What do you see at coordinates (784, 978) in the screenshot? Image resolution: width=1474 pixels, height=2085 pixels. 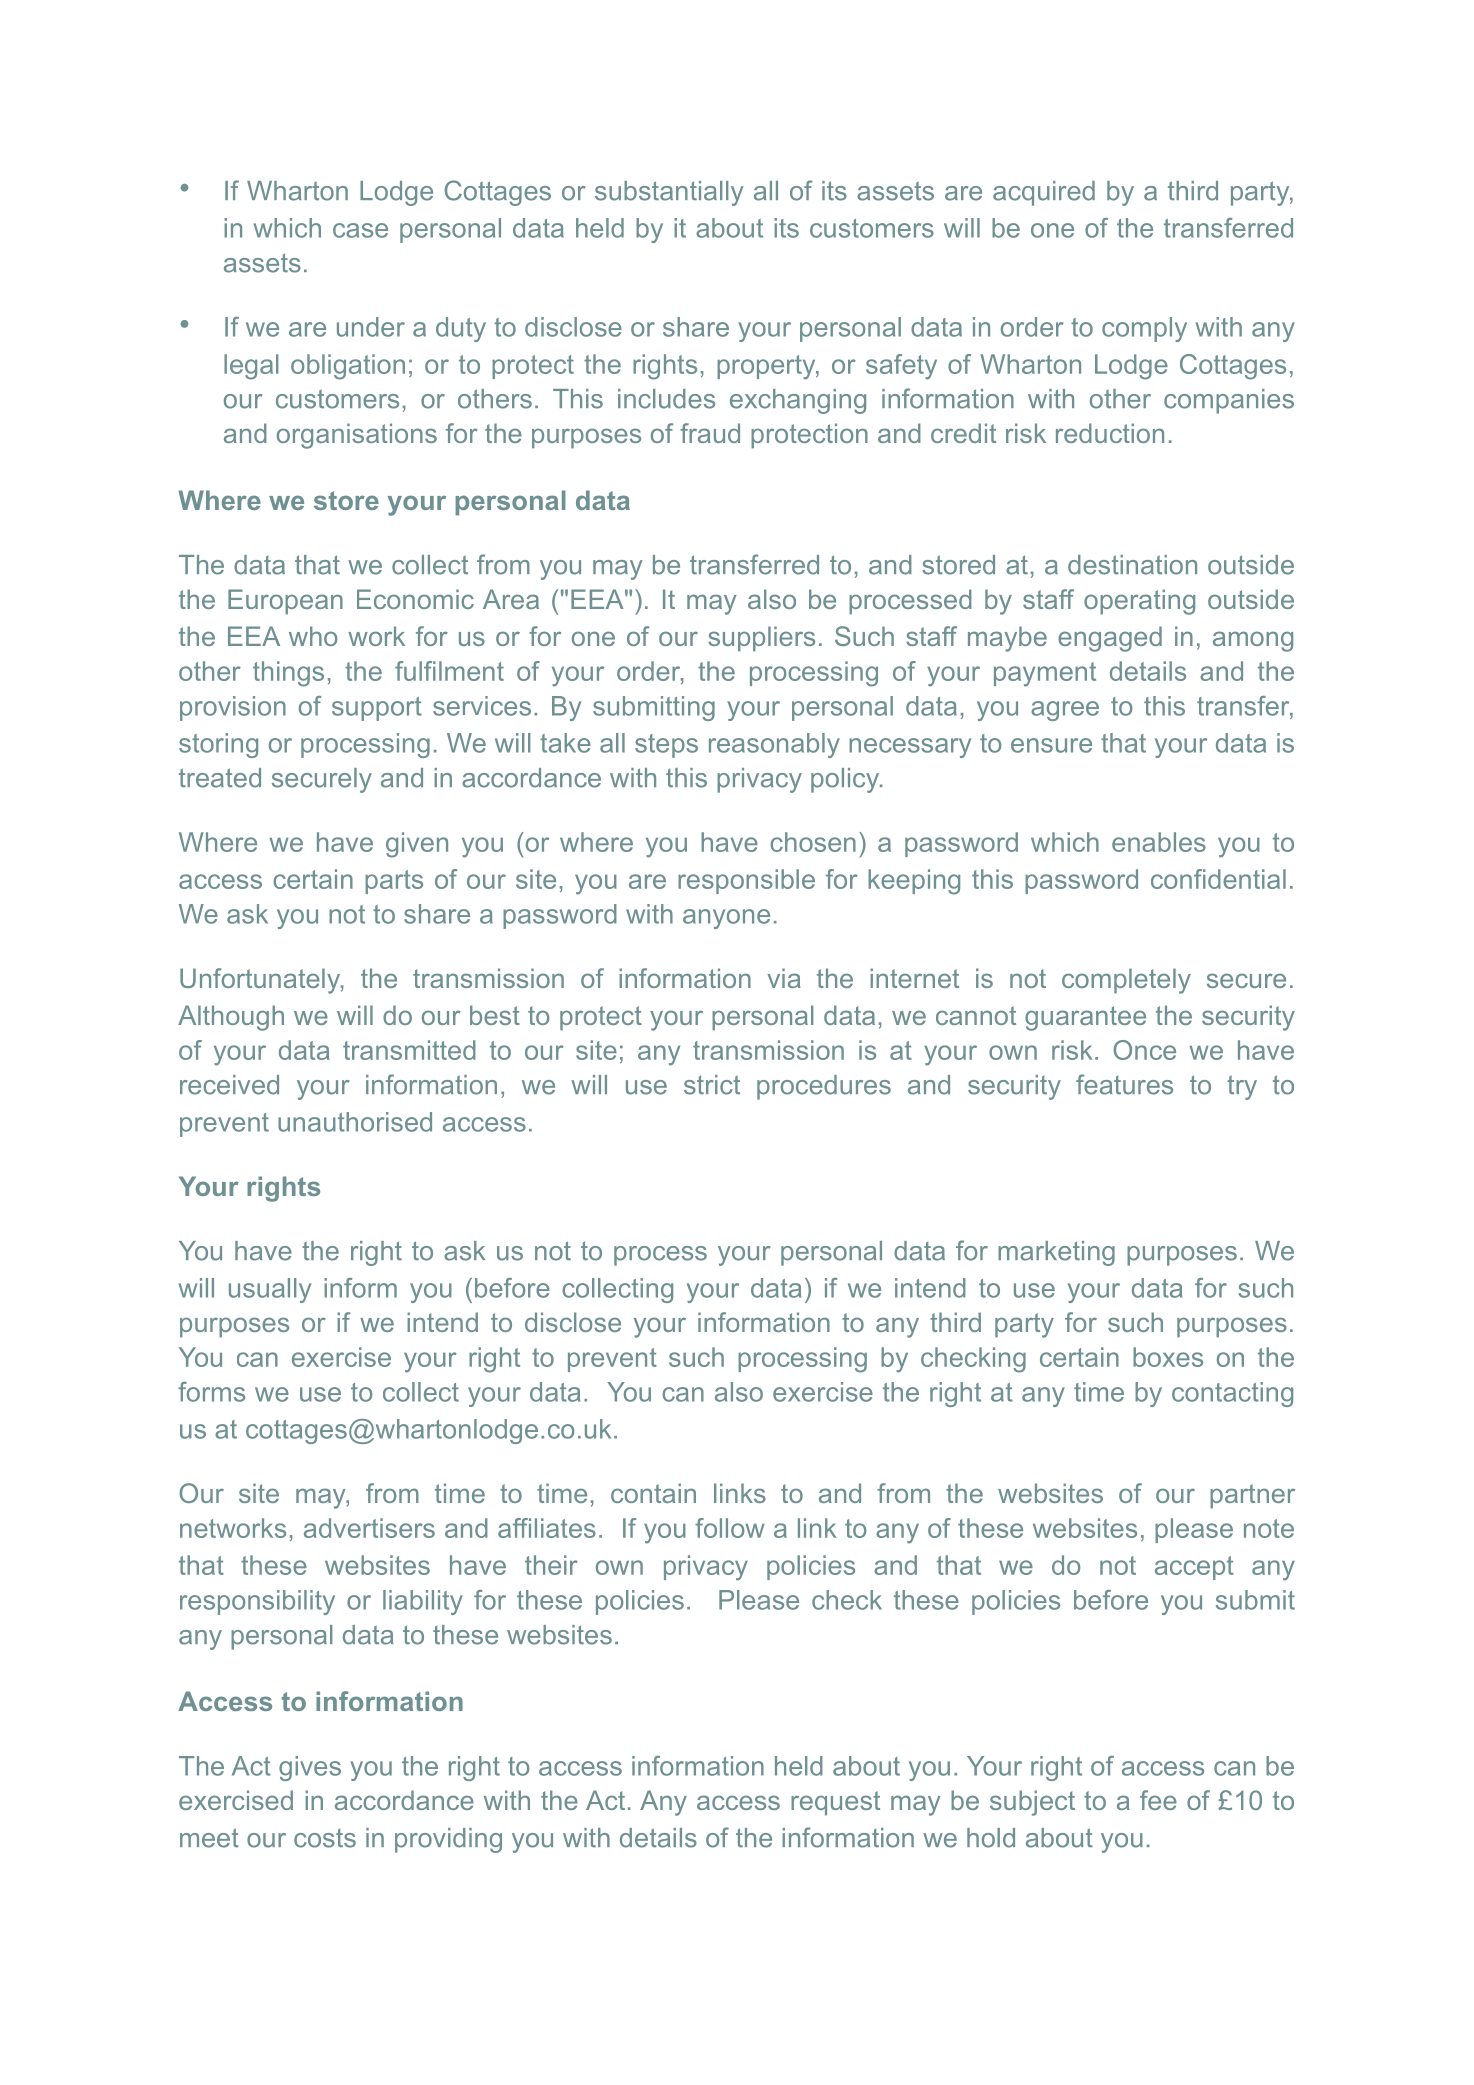 I see `via` at bounding box center [784, 978].
